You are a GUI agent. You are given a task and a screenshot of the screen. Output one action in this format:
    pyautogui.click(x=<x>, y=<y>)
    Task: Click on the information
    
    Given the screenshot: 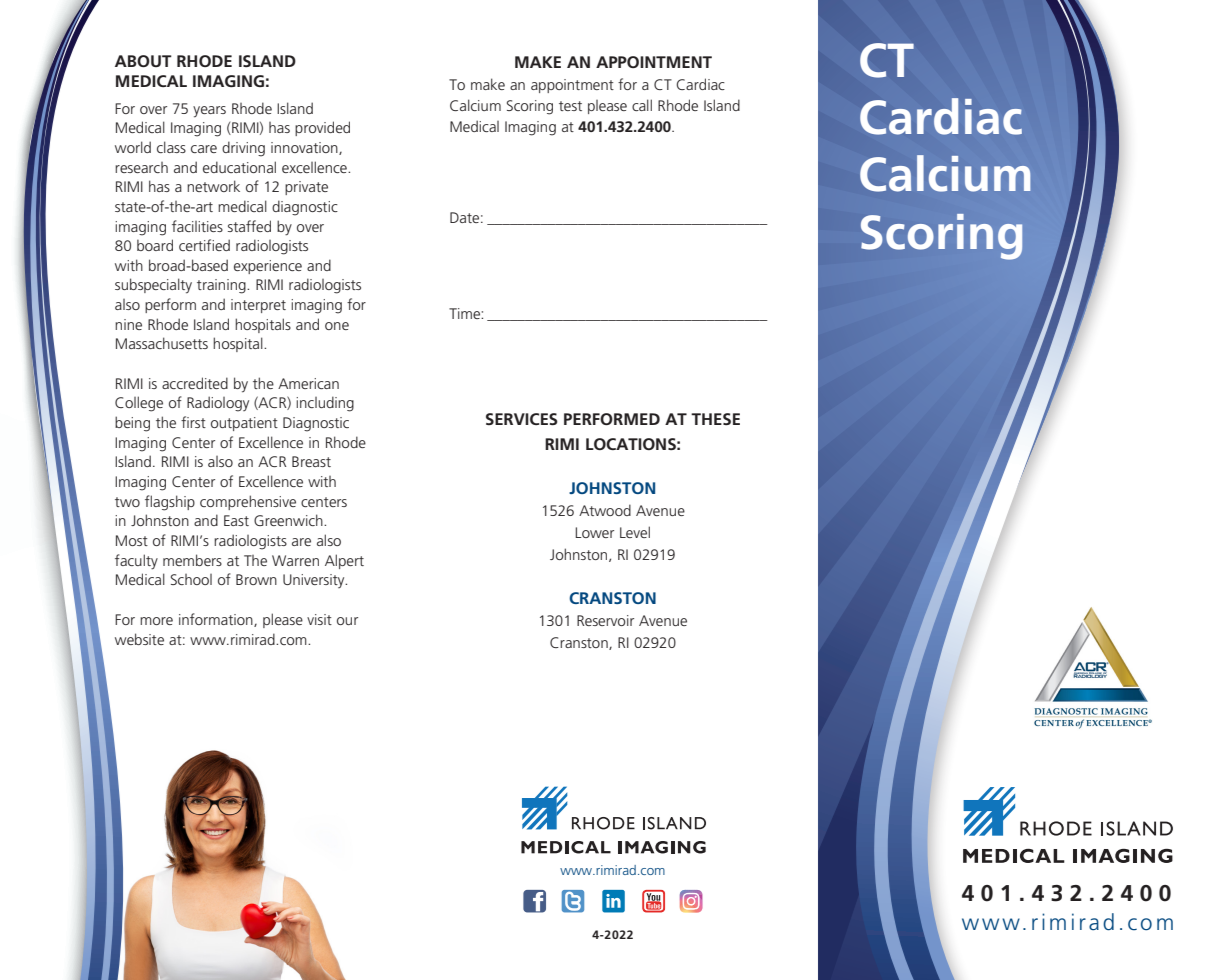 What is the action you would take?
    pyautogui.click(x=217, y=620)
